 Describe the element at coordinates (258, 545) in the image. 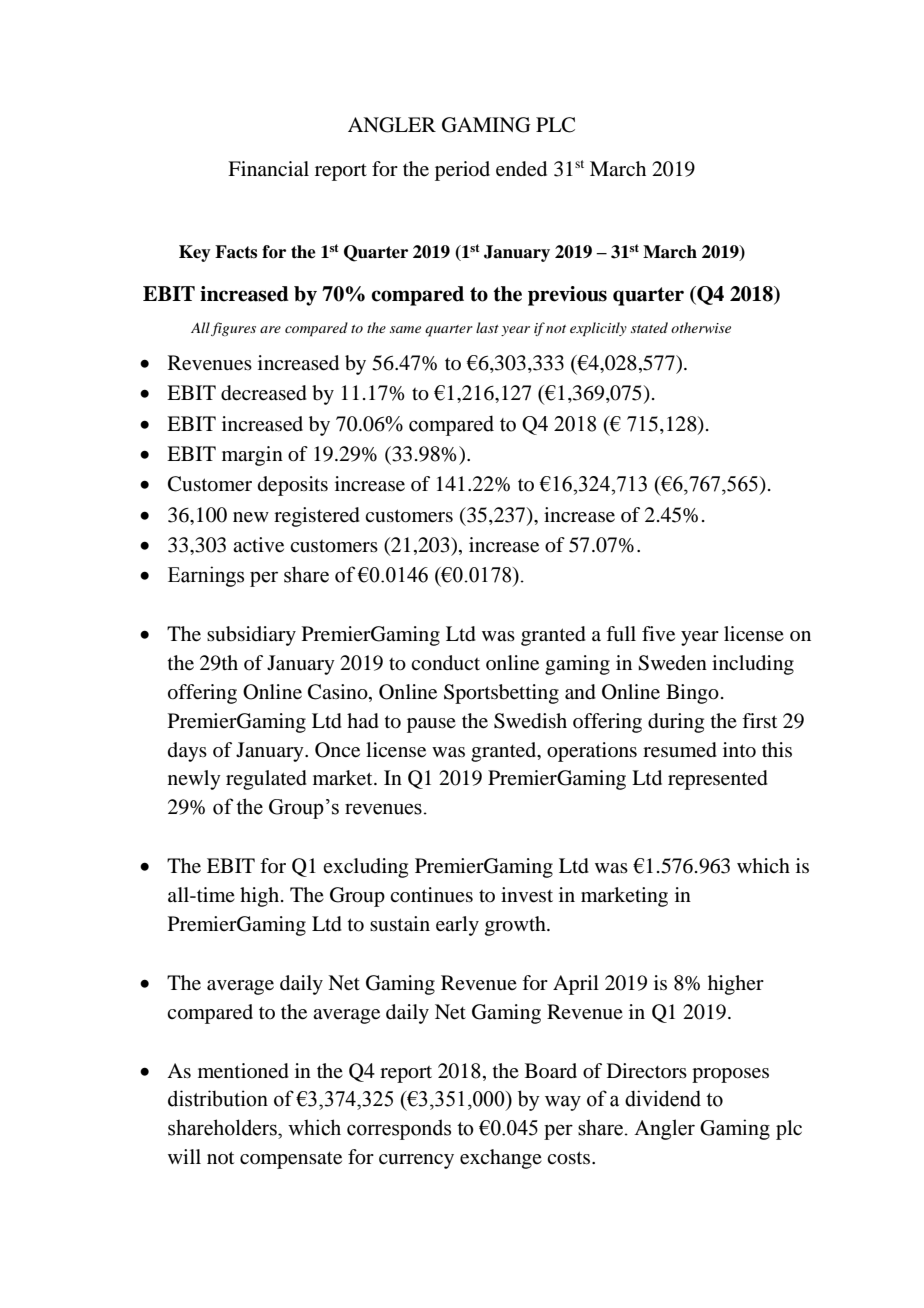

I see `active` at that location.
